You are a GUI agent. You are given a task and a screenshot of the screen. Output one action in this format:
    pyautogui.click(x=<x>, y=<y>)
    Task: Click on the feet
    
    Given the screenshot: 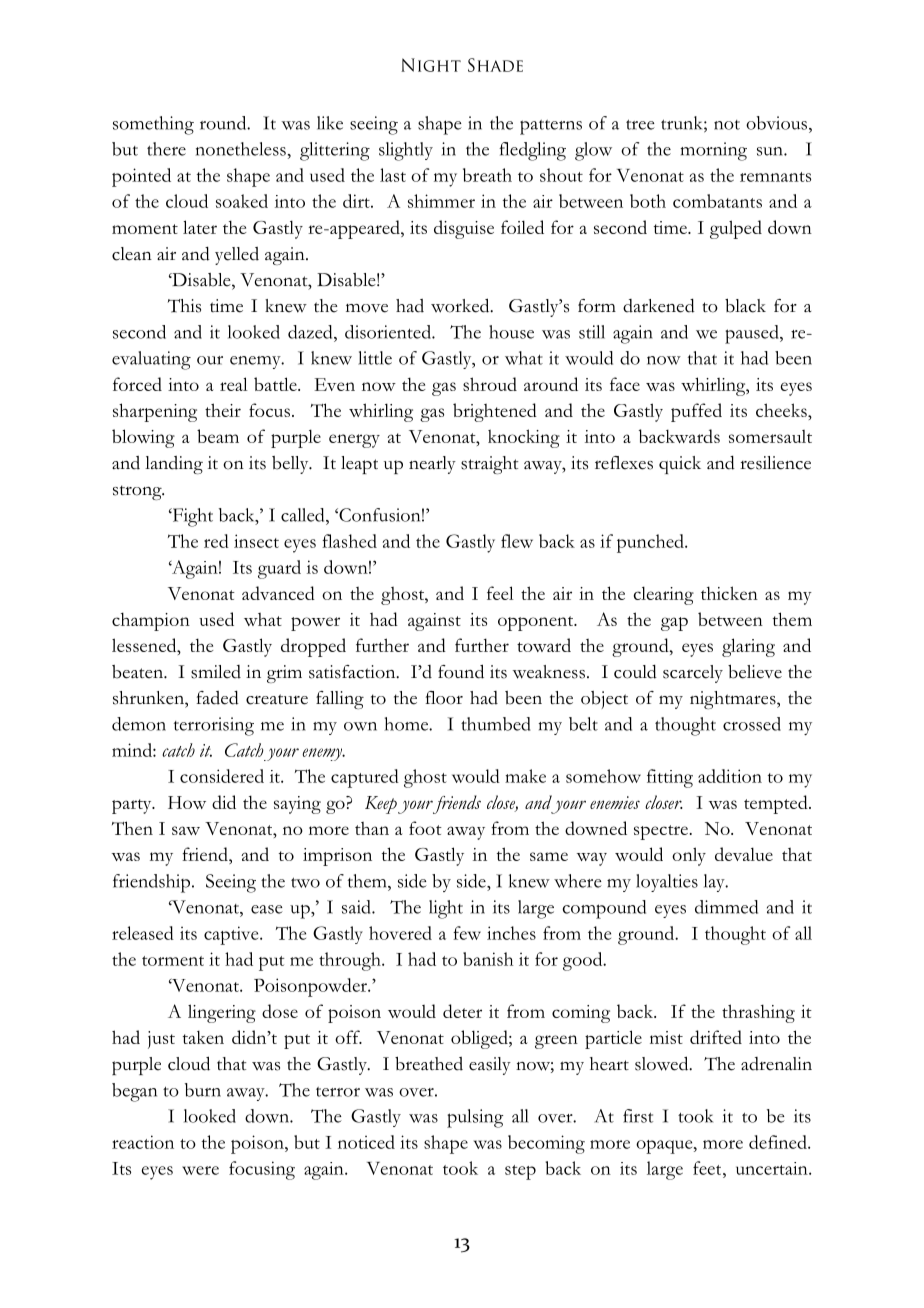 What is the action you would take?
    pyautogui.click(x=708, y=1168)
